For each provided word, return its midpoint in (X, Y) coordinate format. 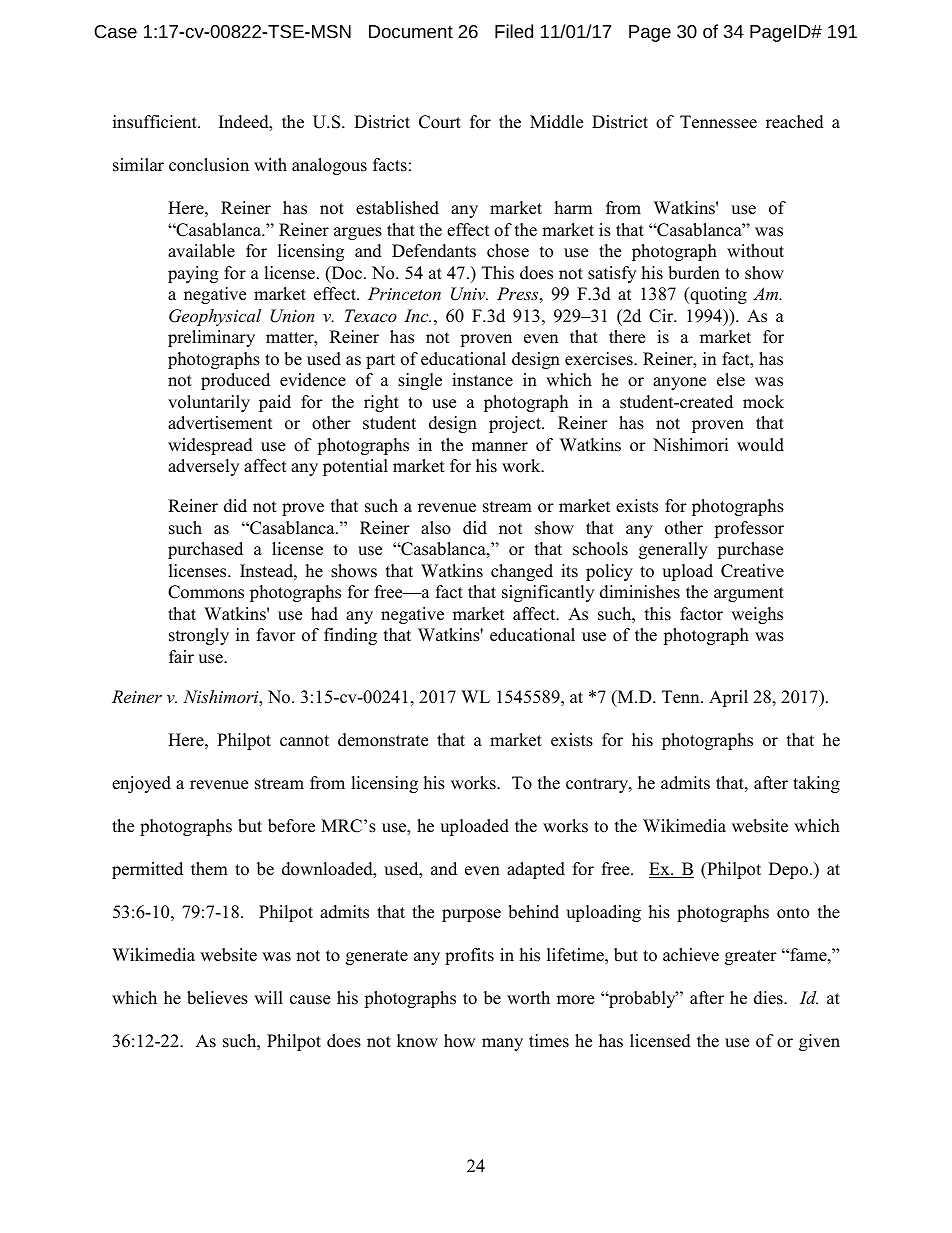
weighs (757, 615)
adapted (536, 870)
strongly (199, 636)
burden (694, 273)
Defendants (434, 251)
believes (217, 998)
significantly (548, 593)
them (209, 869)
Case (115, 31)
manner (500, 447)
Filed (514, 31)
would (760, 445)
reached (795, 122)
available (201, 251)
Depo (788, 870)
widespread (210, 446)
